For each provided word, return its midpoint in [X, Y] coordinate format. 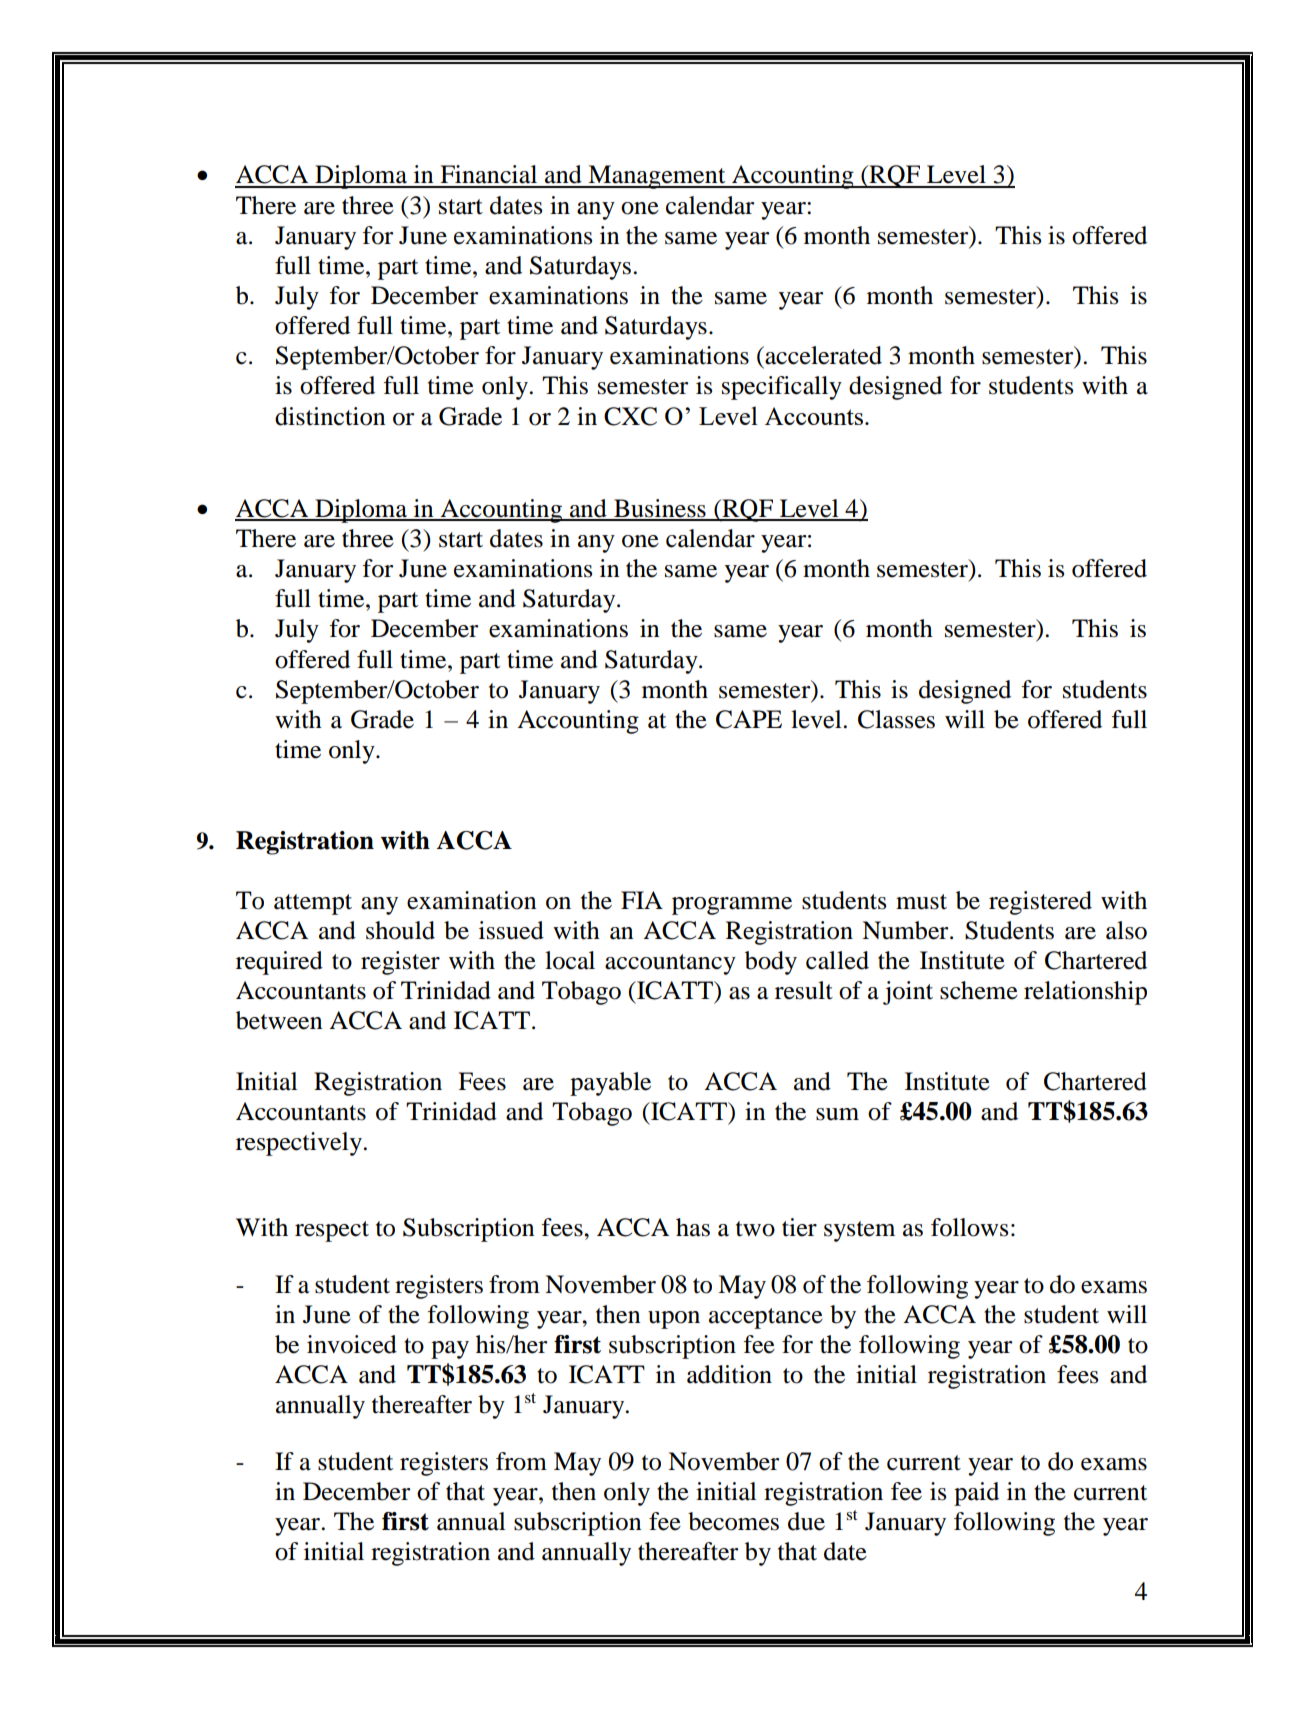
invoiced [352, 1344]
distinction [330, 416]
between [279, 1020]
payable [610, 1084]
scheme [979, 990]
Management [657, 177]
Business [660, 509]
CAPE [749, 719]
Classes [896, 719]
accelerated [822, 355]
